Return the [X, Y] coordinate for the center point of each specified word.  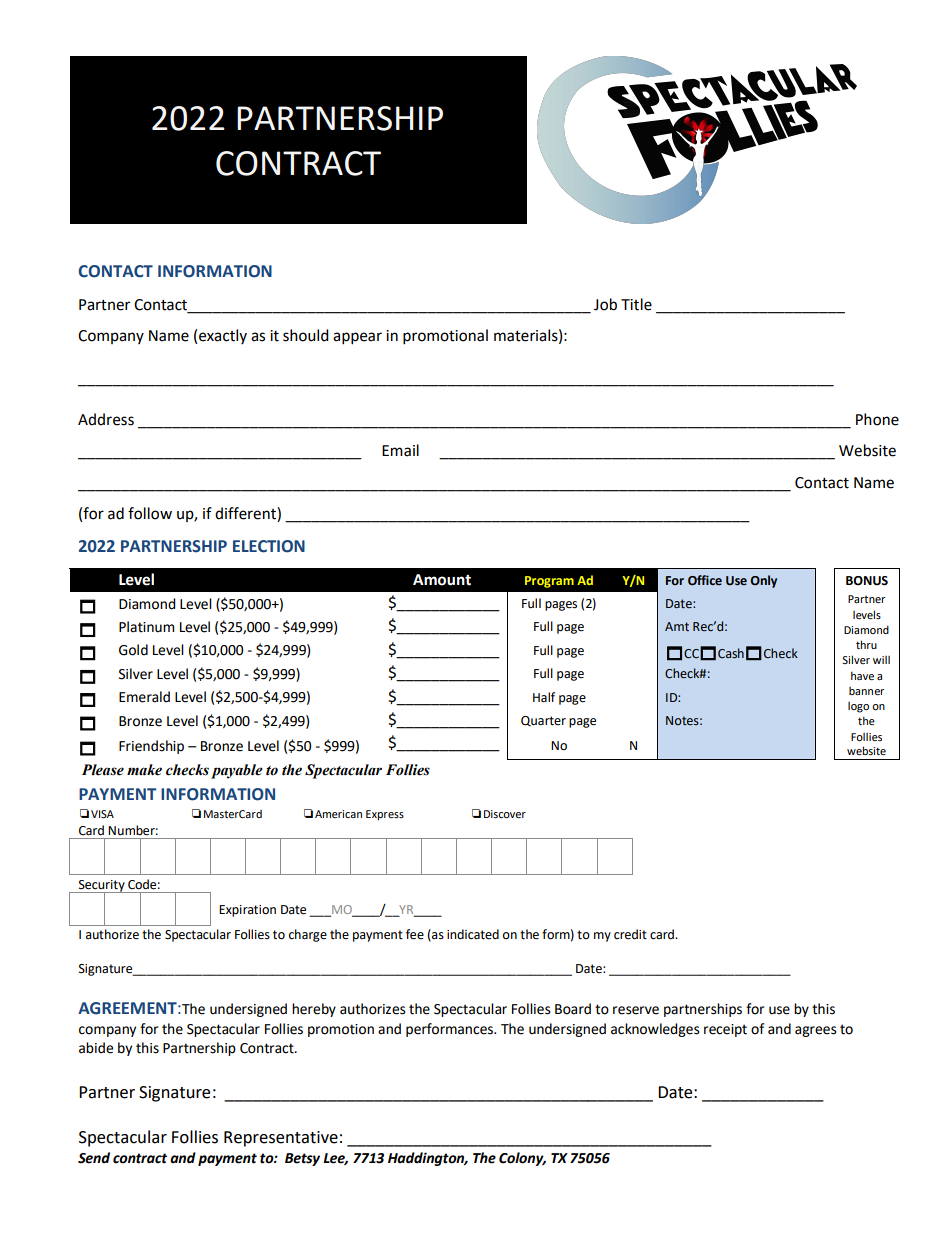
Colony [522, 1159]
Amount [442, 580]
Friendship [151, 747]
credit [630, 934]
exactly [223, 336]
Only [763, 581]
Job [605, 304]
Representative [281, 1139]
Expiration [247, 911]
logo [858, 707]
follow [150, 513]
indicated [473, 934]
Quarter [543, 721]
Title [636, 304]
